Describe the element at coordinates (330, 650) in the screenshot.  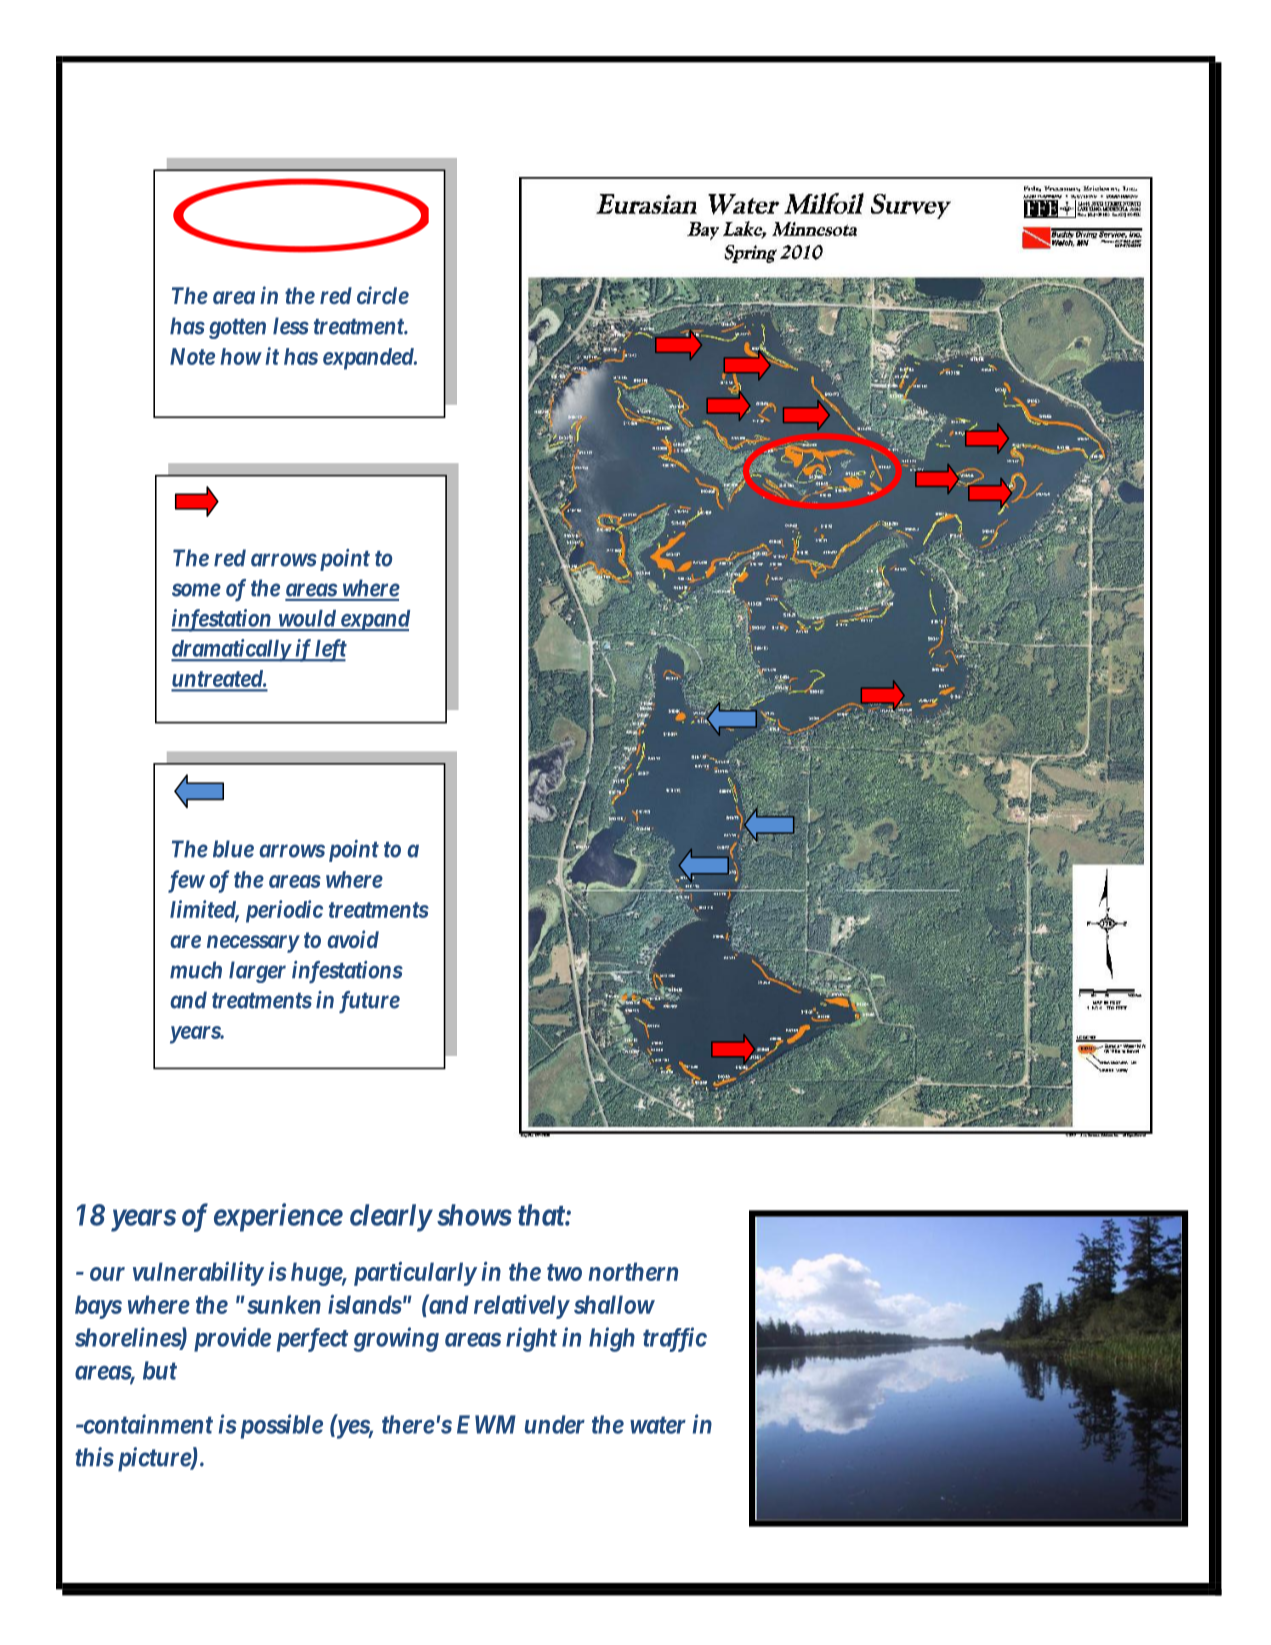
I see `left` at that location.
